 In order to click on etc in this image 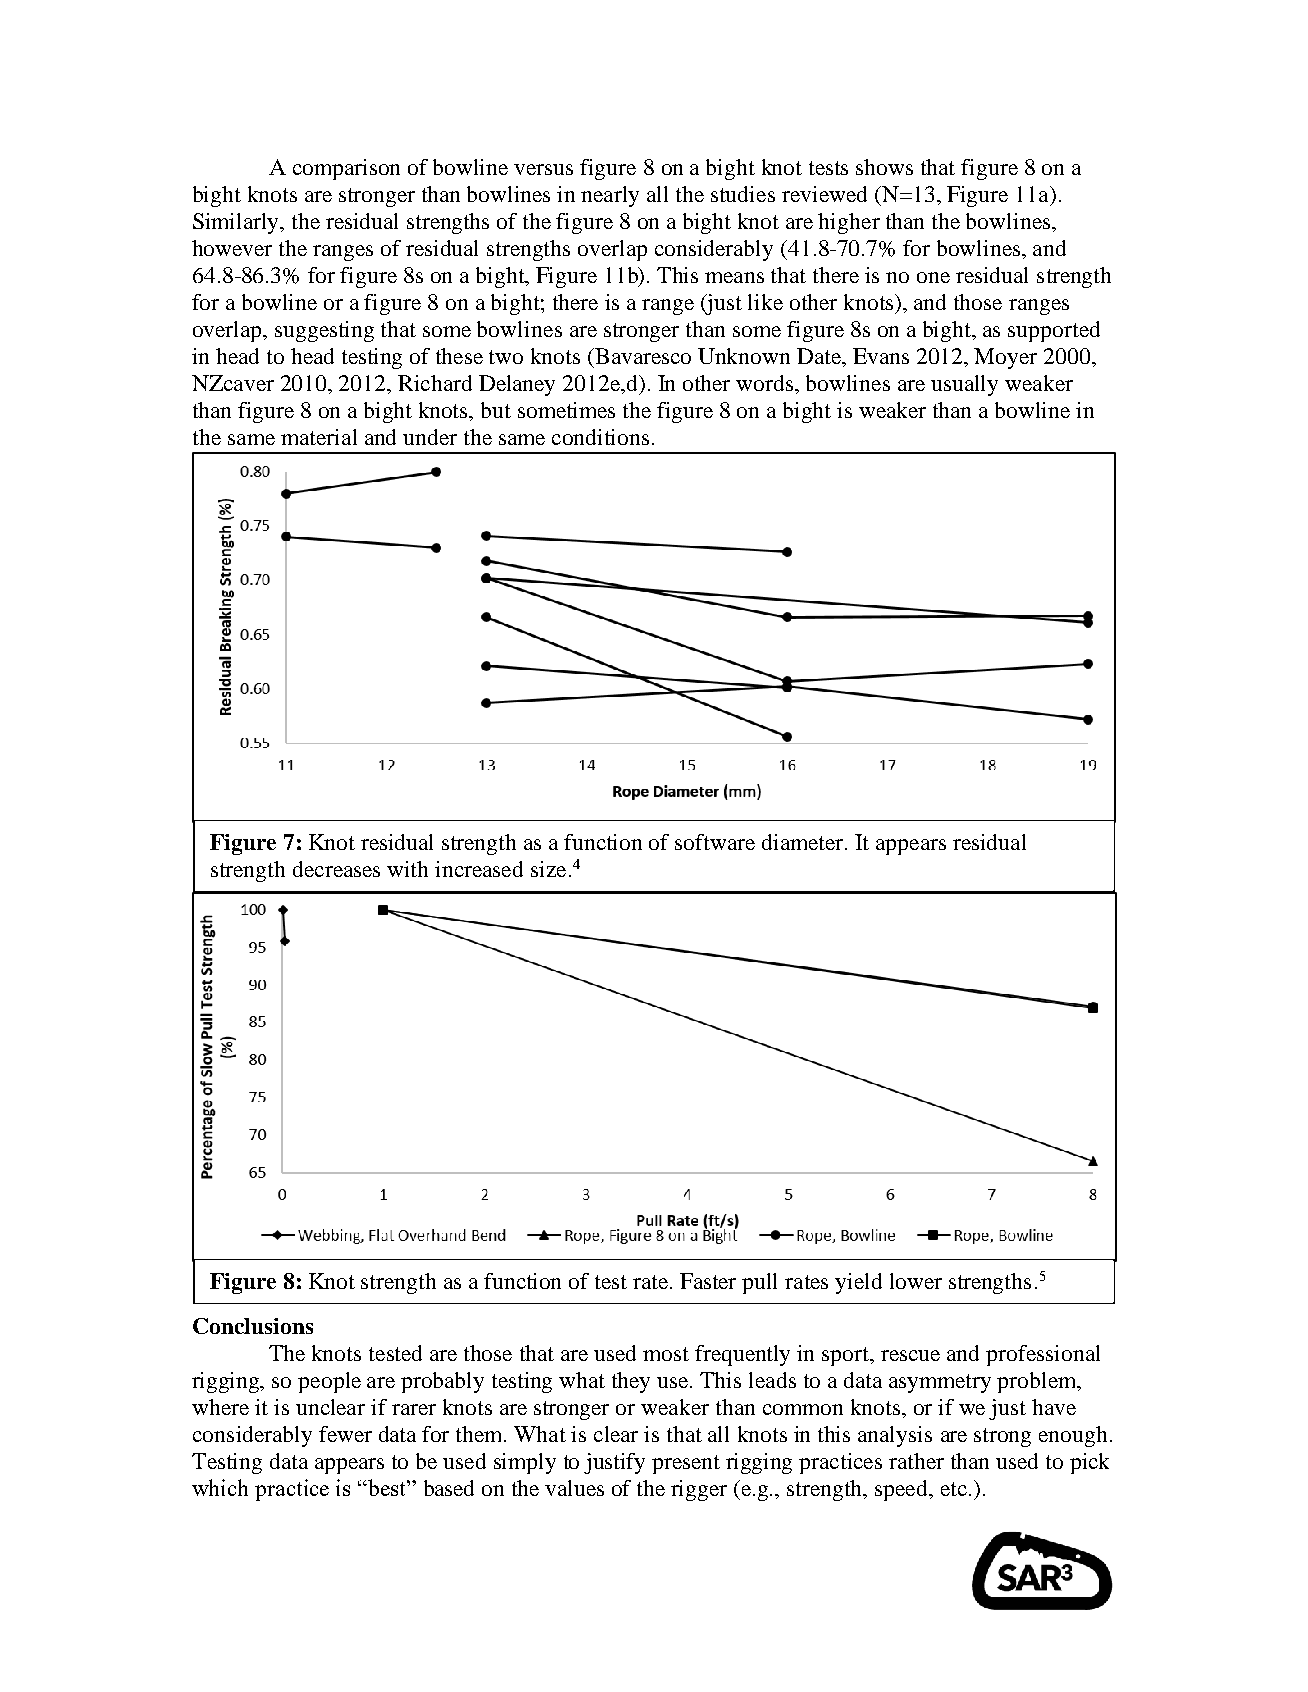, I will do `click(954, 1489)`.
